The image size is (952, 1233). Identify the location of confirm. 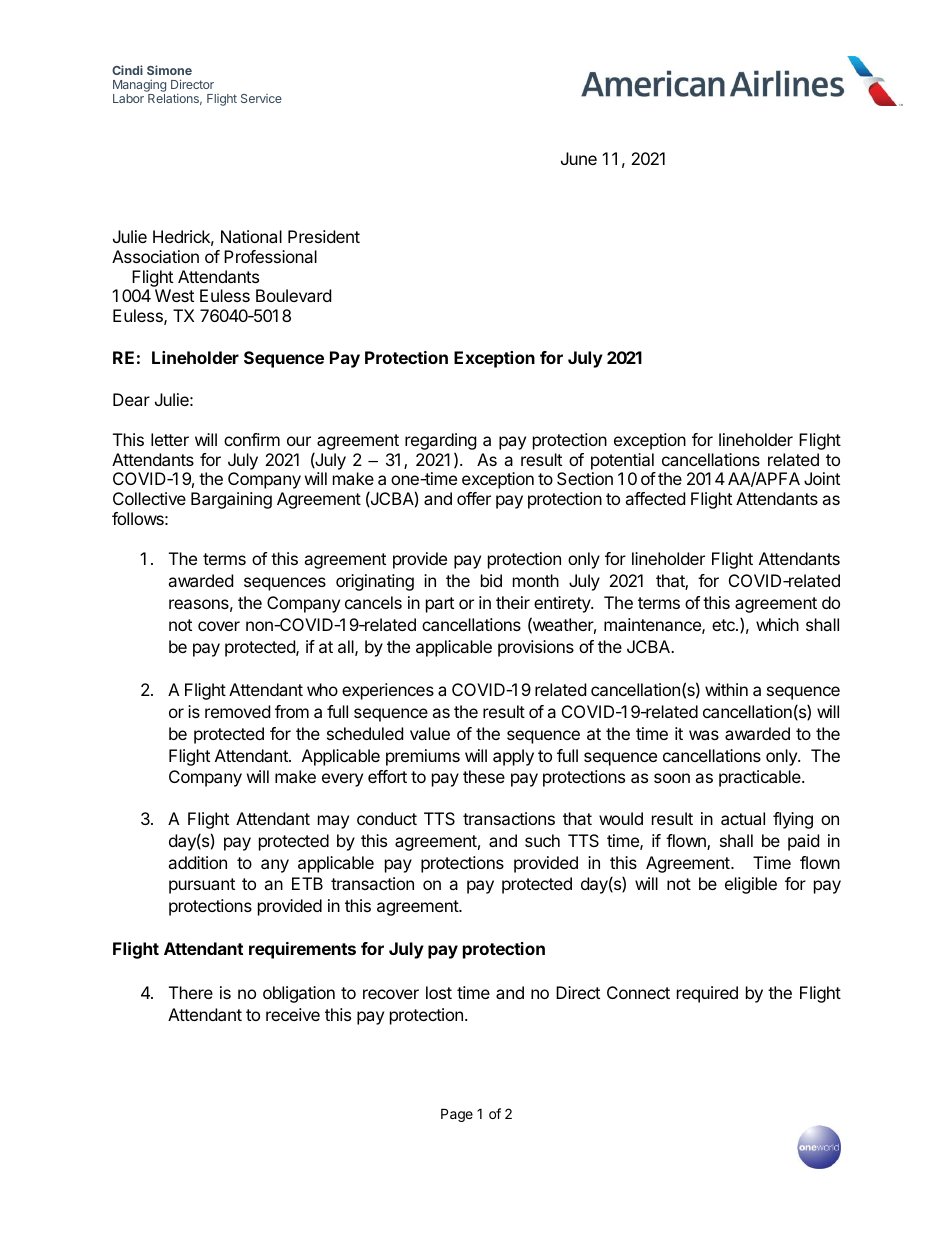
(252, 439).
